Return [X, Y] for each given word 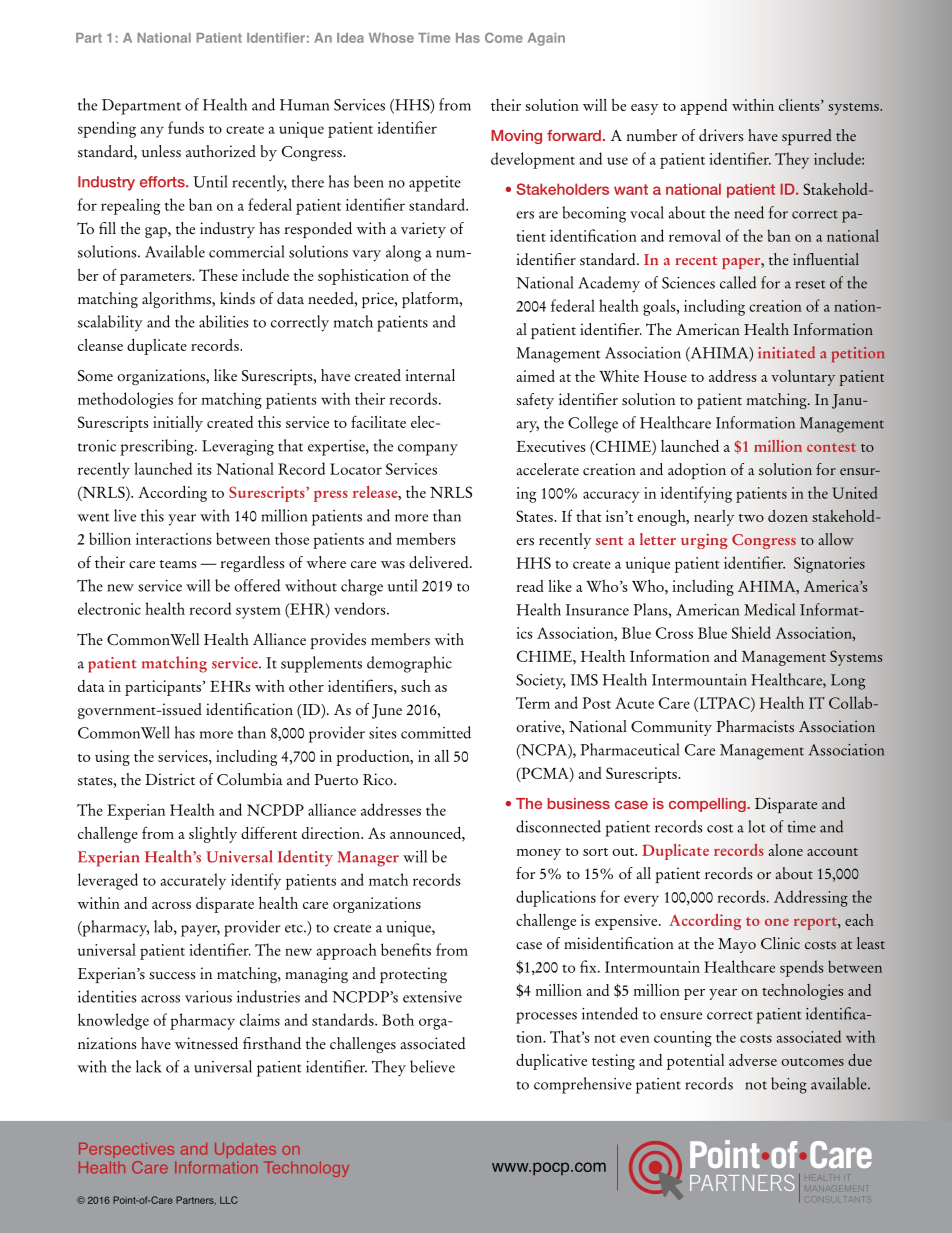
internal [430, 375]
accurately [193, 881]
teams [178, 564]
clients [800, 105]
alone [786, 850]
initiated [786, 352]
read [530, 586]
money [538, 854]
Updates [245, 1150]
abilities [224, 321]
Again [546, 39]
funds [186, 127]
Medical [769, 609]
